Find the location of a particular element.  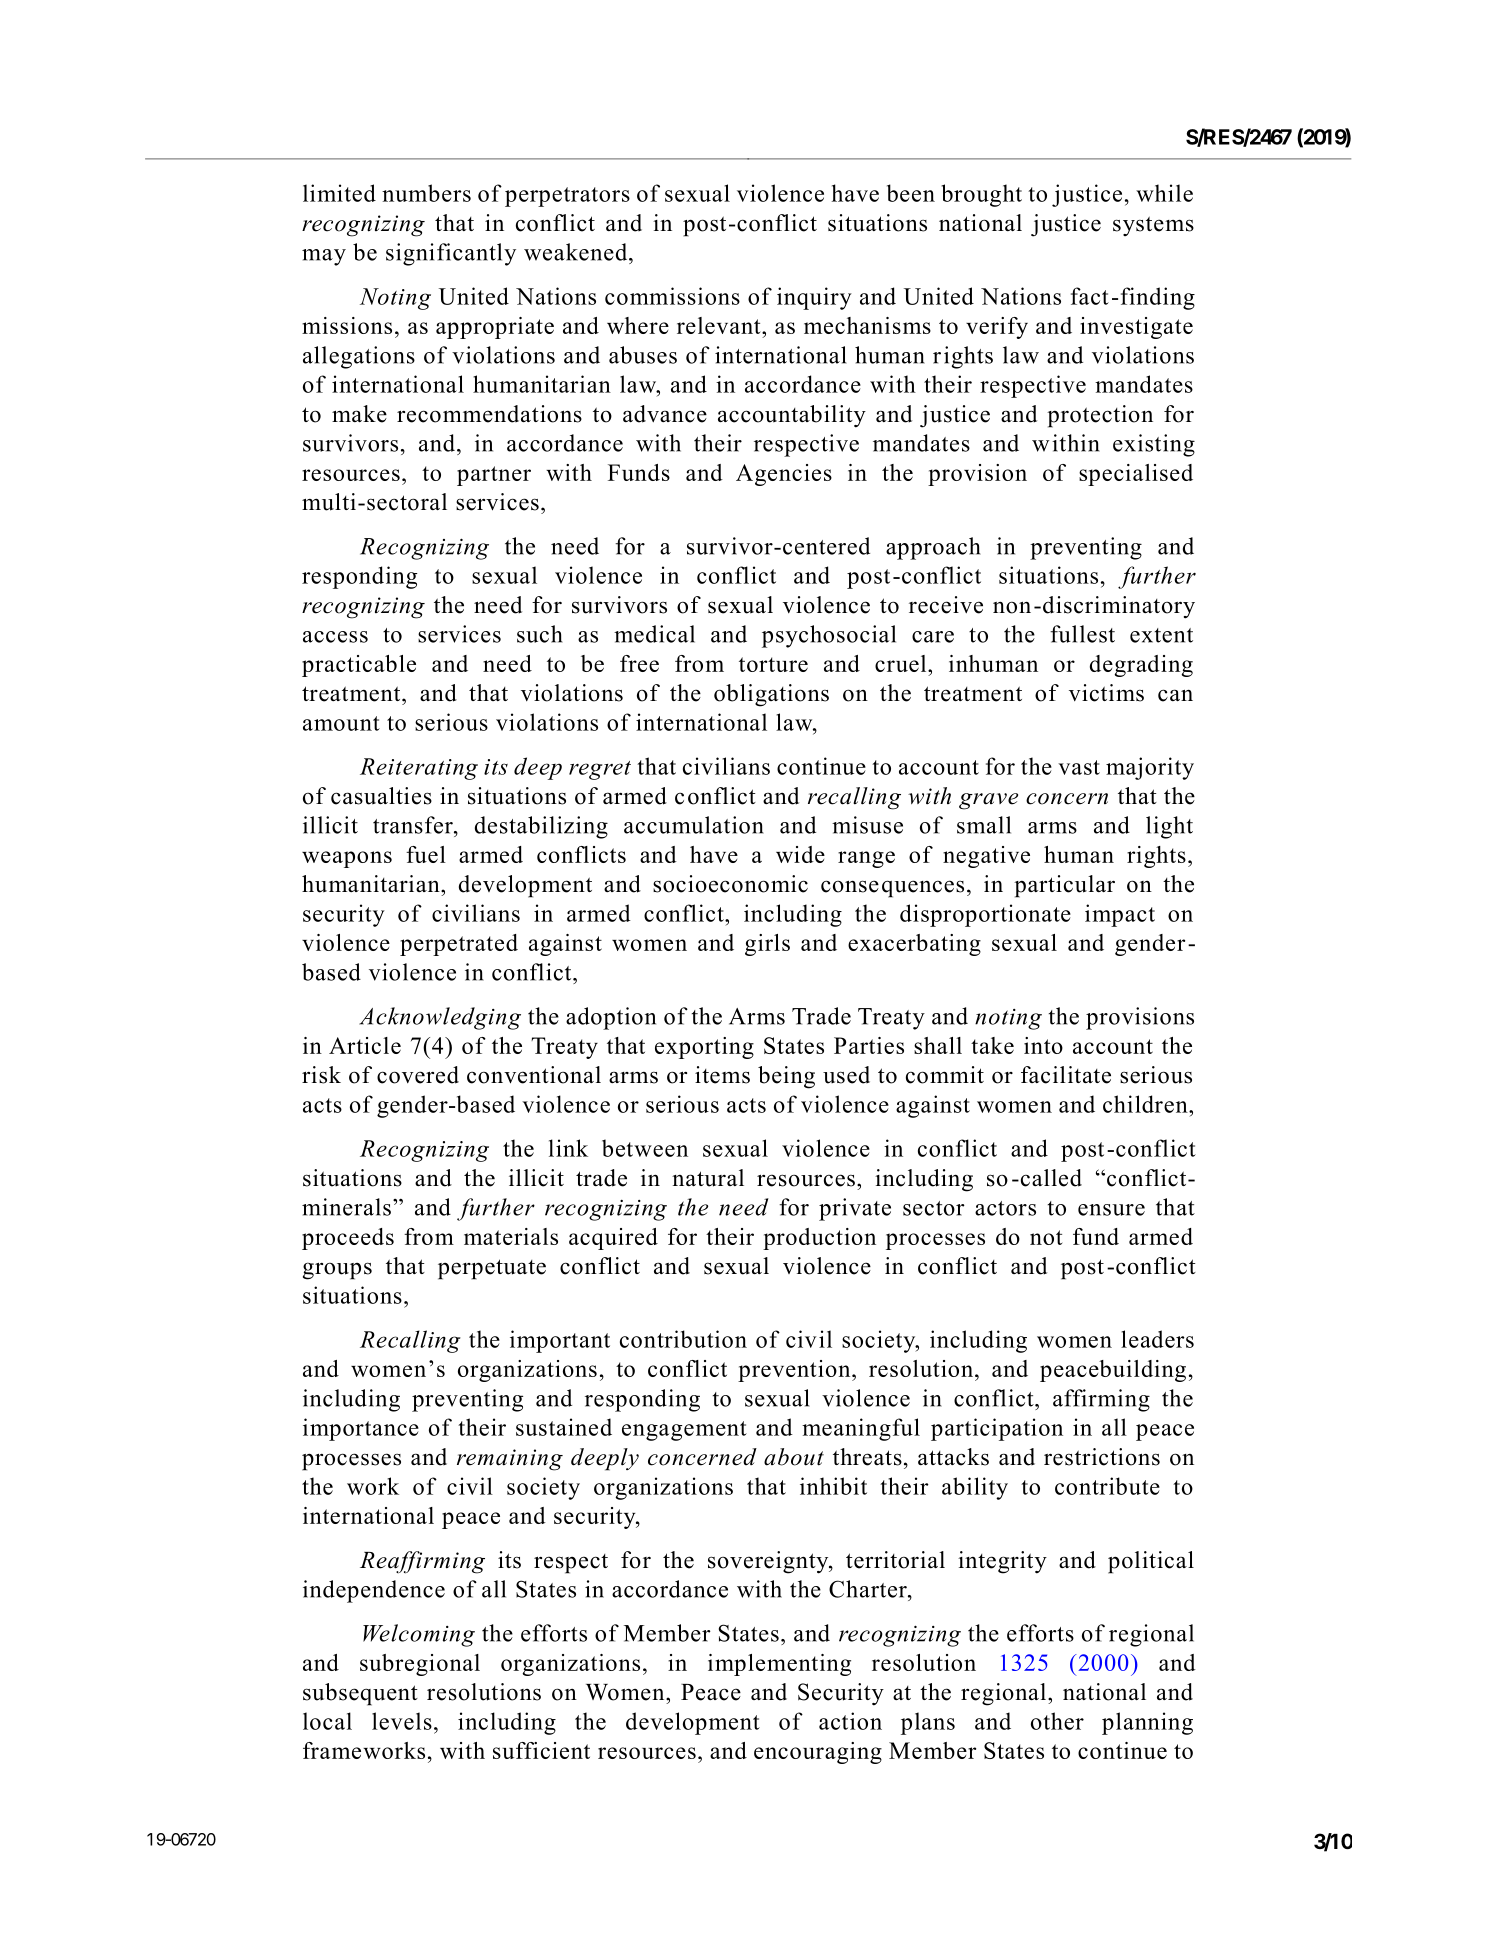

girls is located at coordinates (767, 945).
